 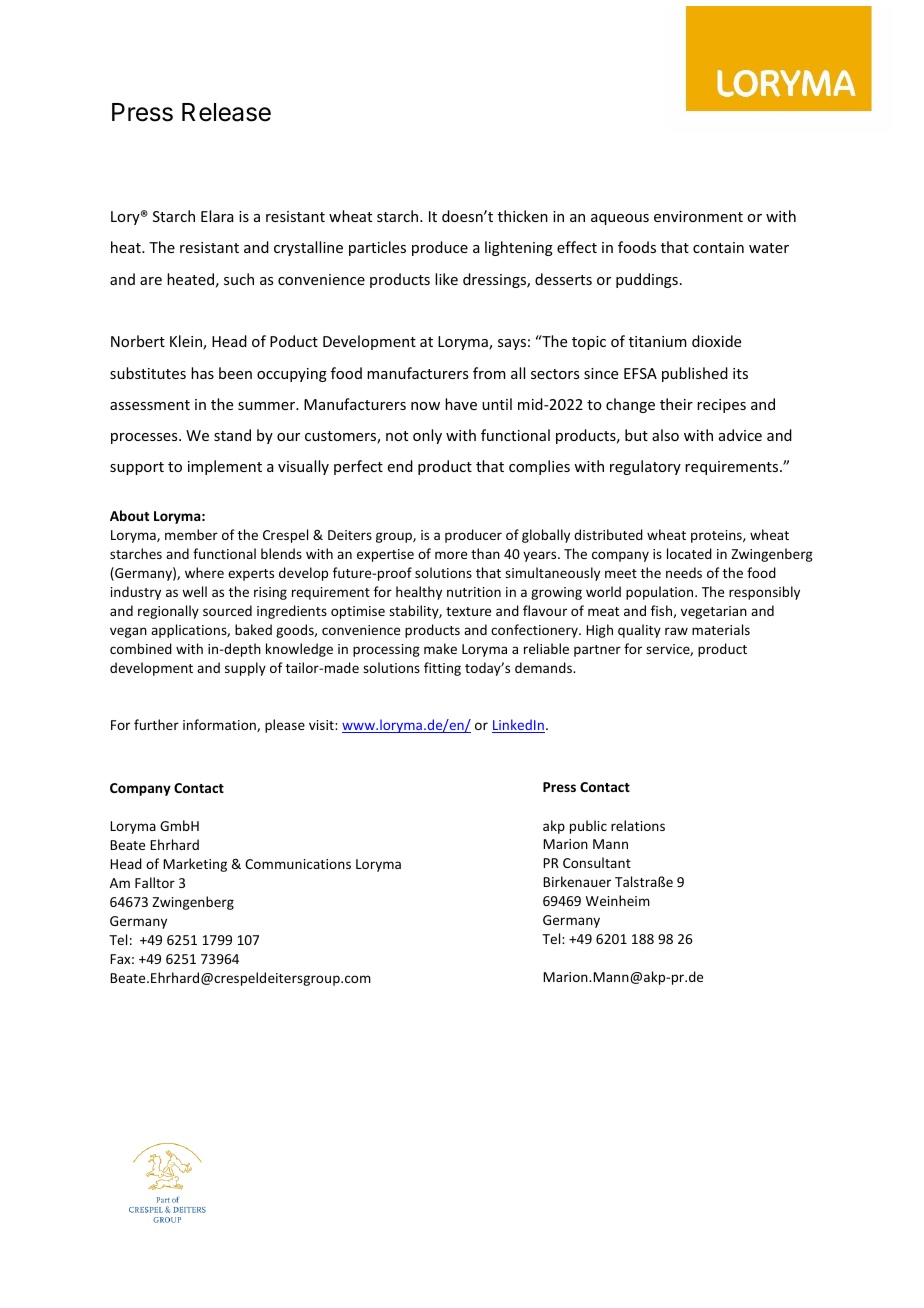 I want to click on such, so click(x=239, y=279).
